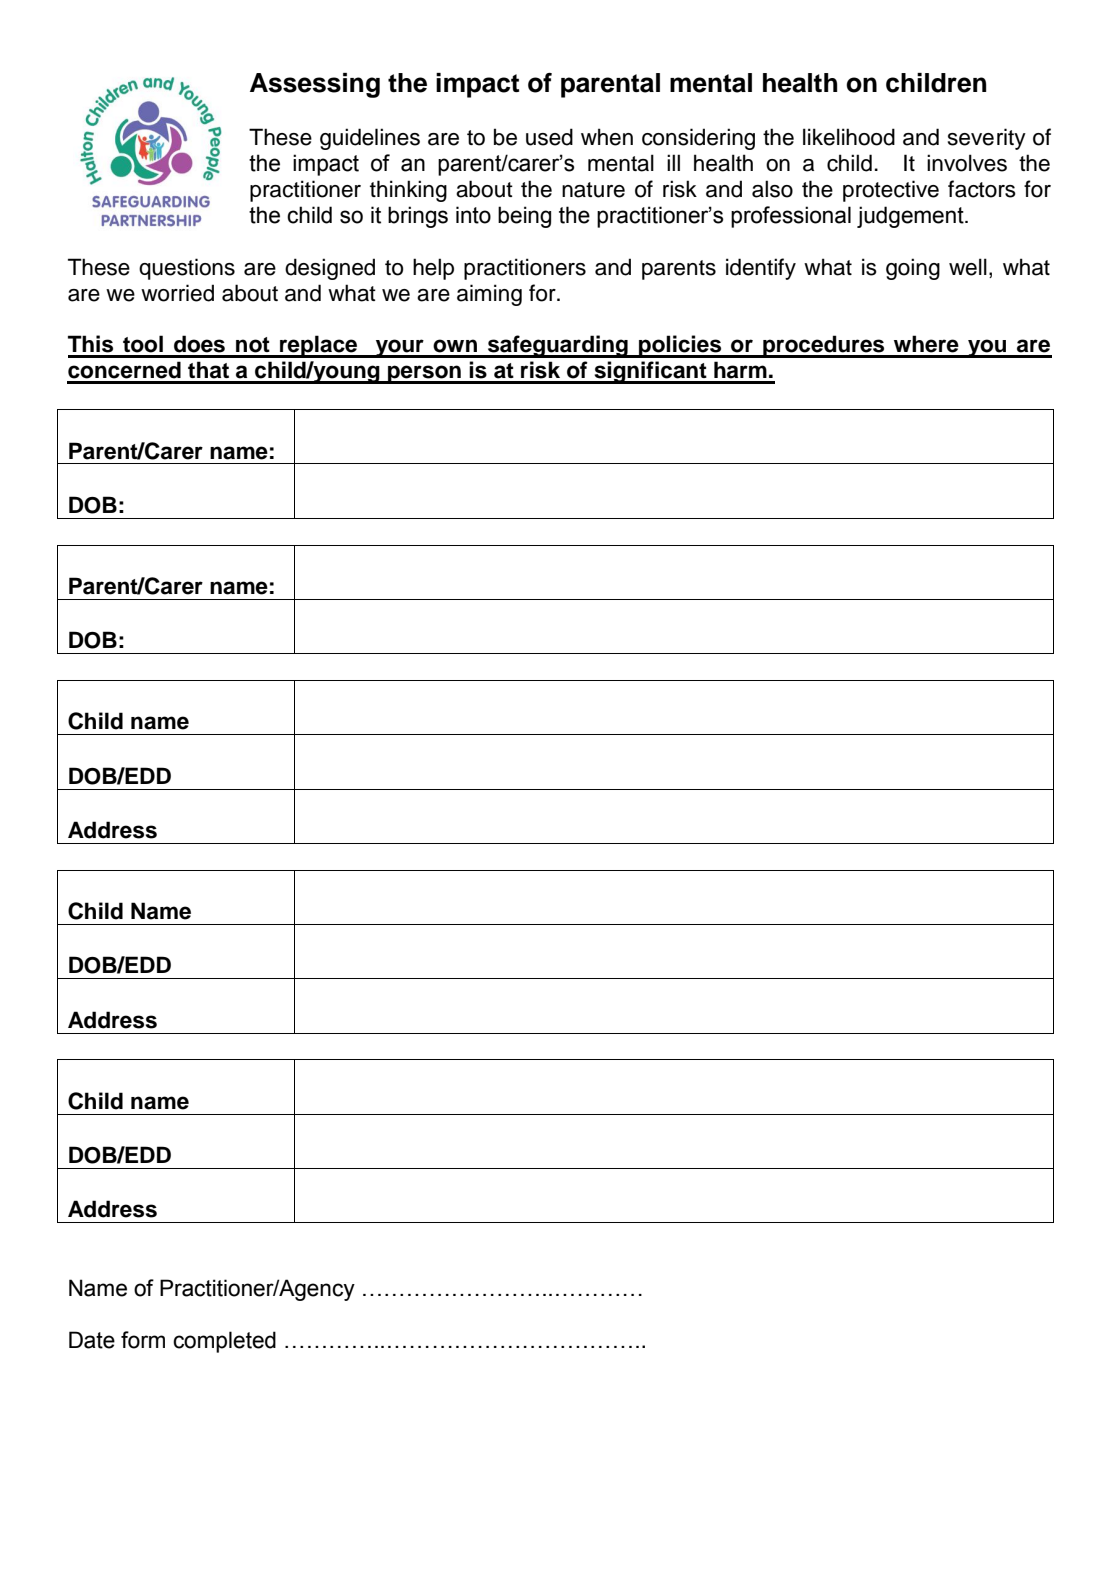 The width and height of the screenshot is (1119, 1583). I want to click on person, so click(424, 374).
